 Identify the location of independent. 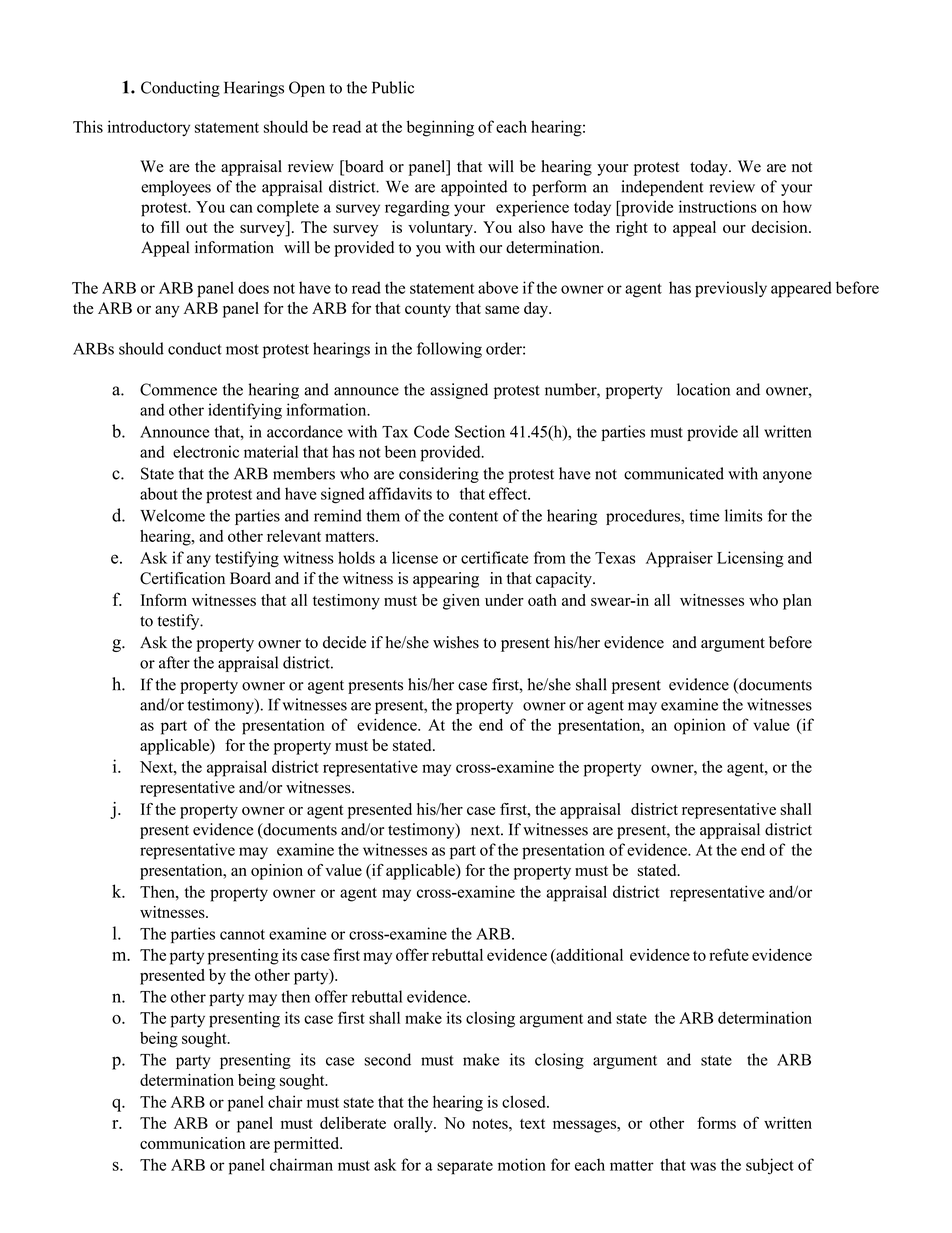
(662, 188).
